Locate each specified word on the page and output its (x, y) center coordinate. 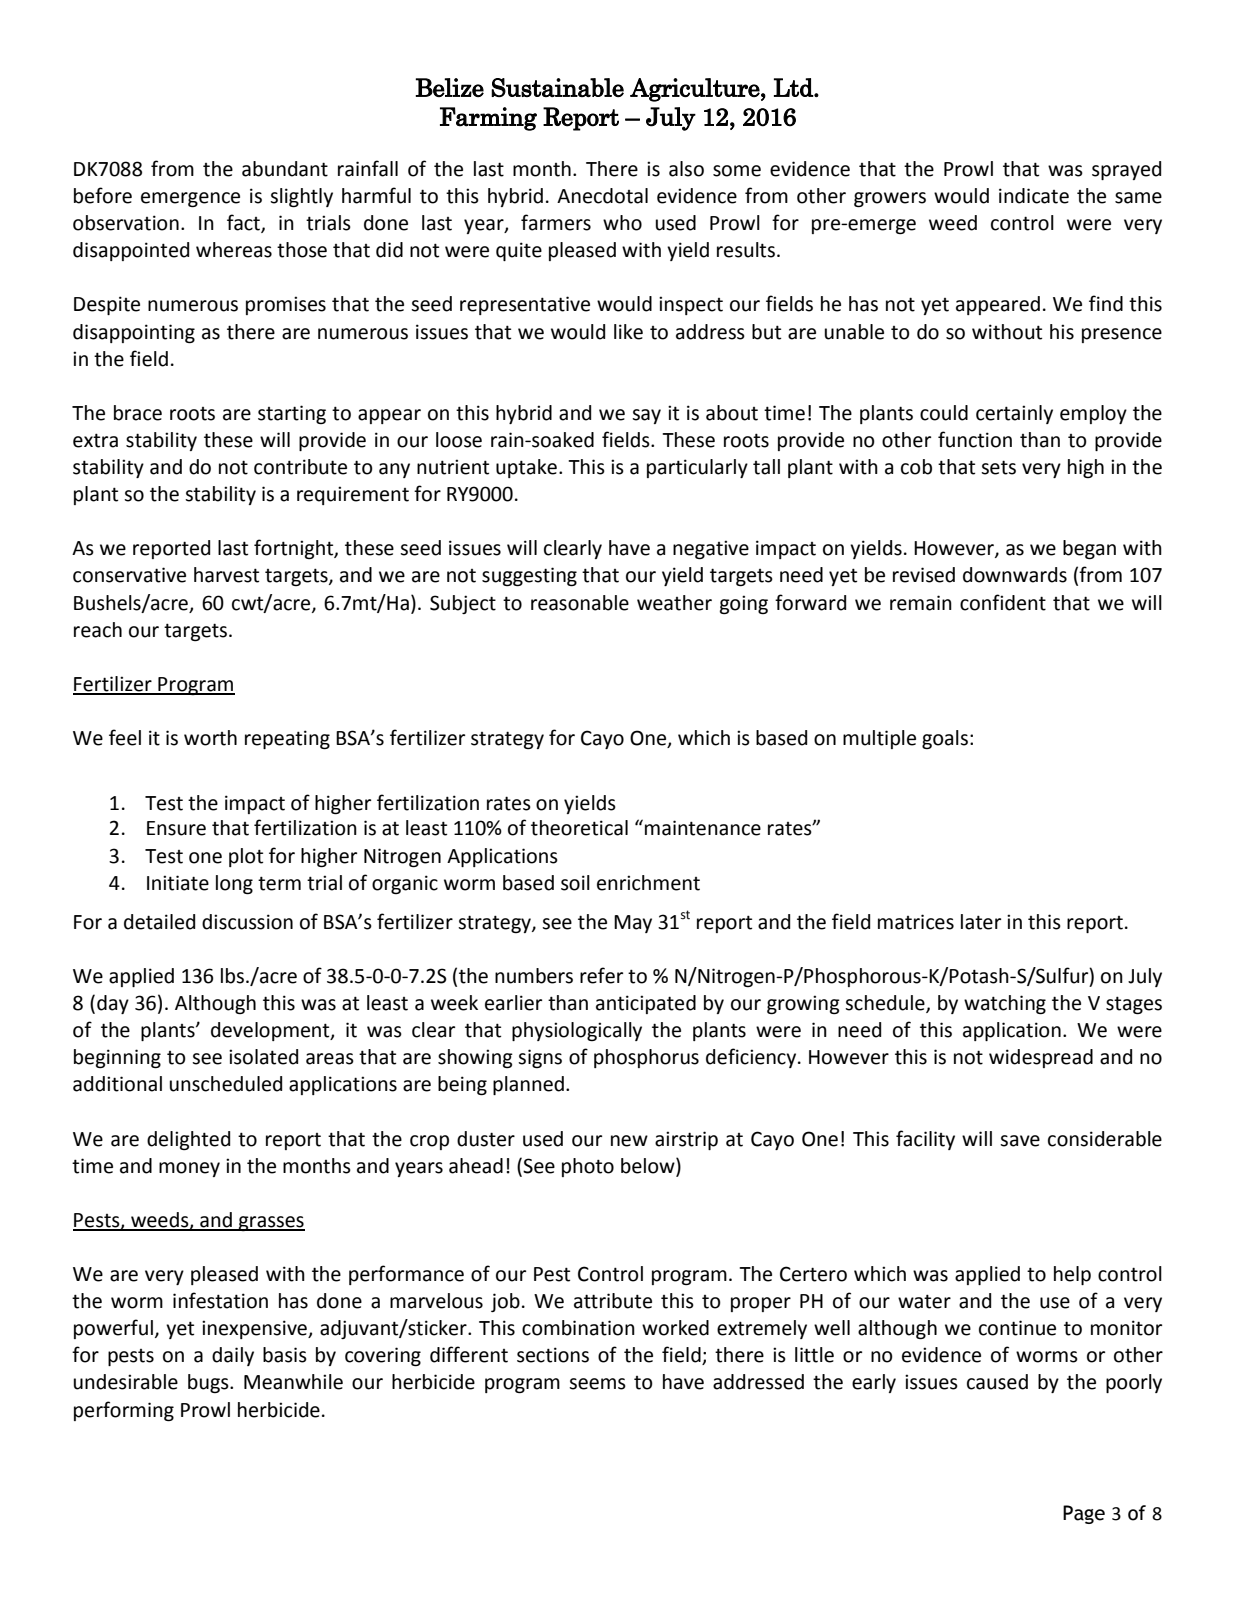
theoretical (579, 828)
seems (597, 1384)
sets (998, 467)
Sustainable (557, 87)
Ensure (176, 828)
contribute (300, 467)
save (1020, 1141)
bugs (209, 1383)
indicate (1034, 196)
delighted (188, 1140)
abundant (285, 169)
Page (1084, 1514)
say (646, 416)
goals (945, 739)
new (629, 1141)
